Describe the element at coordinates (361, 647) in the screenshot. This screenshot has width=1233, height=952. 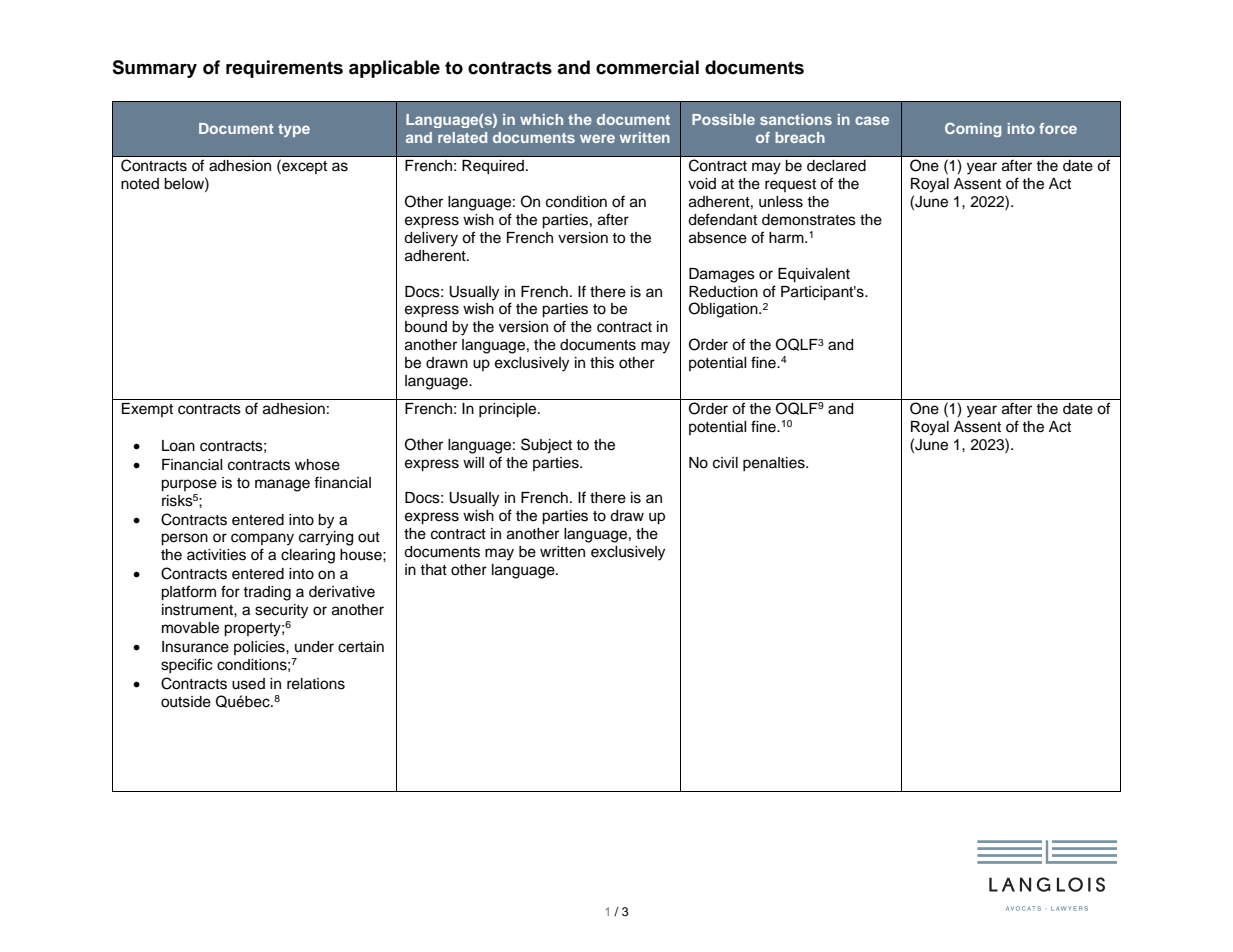
I see `certain` at that location.
